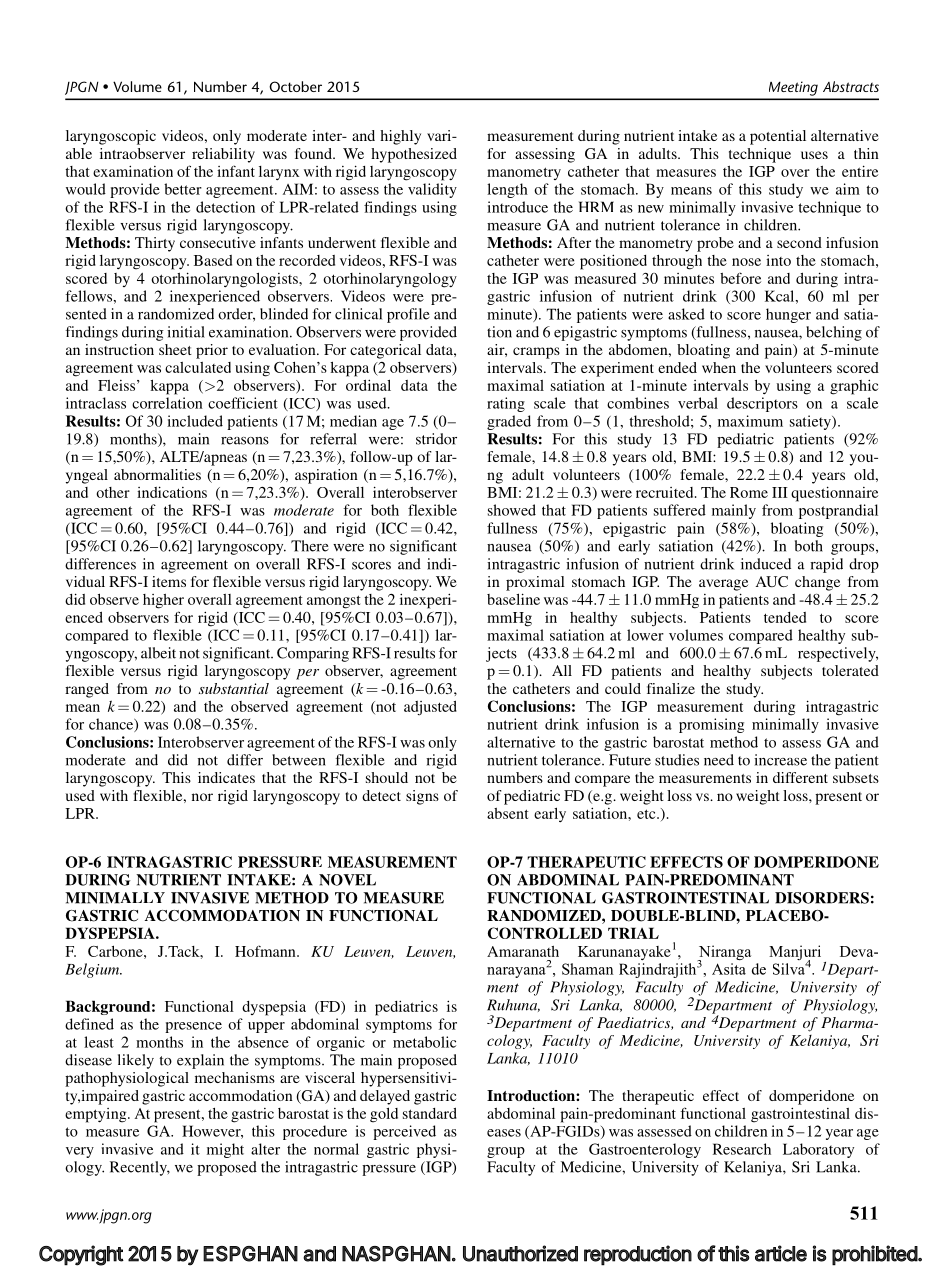 The height and width of the screenshot is (1276, 952). Describe the element at coordinates (850, 670) in the screenshot. I see `tolerated` at that location.
